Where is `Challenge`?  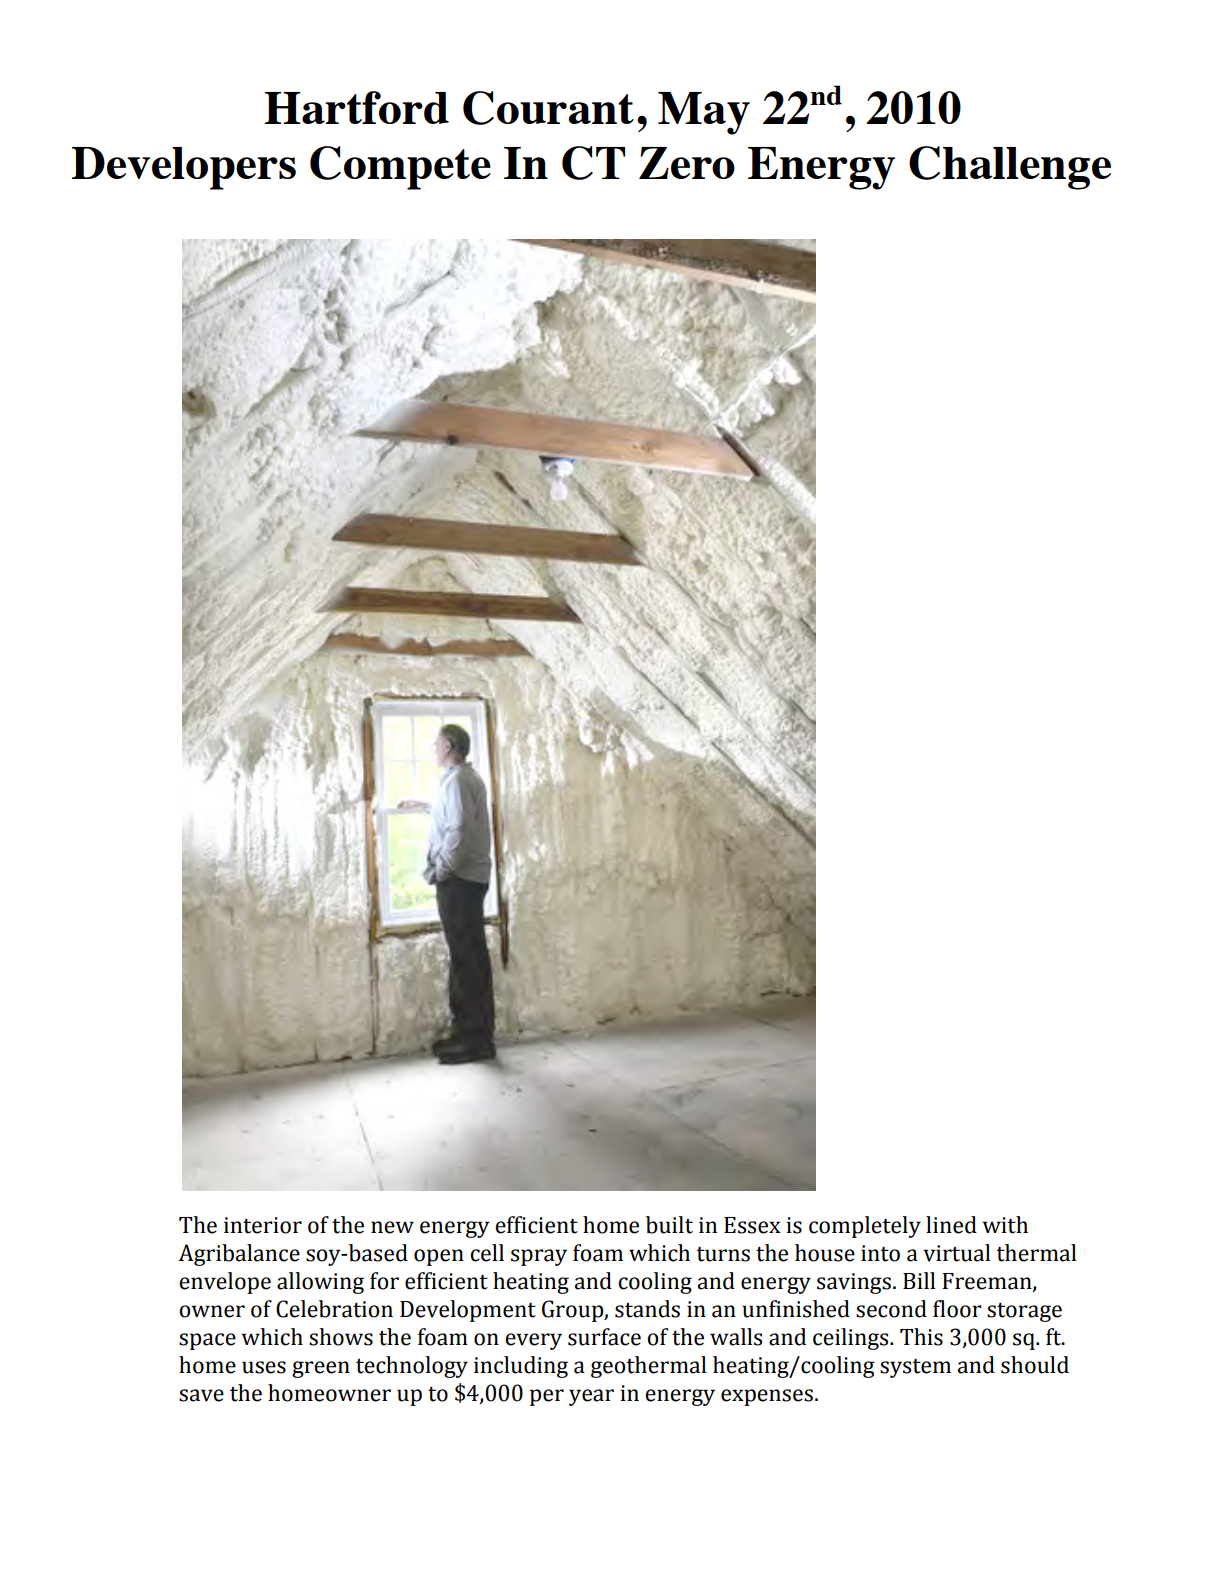
Challenge is located at coordinates (1010, 168).
